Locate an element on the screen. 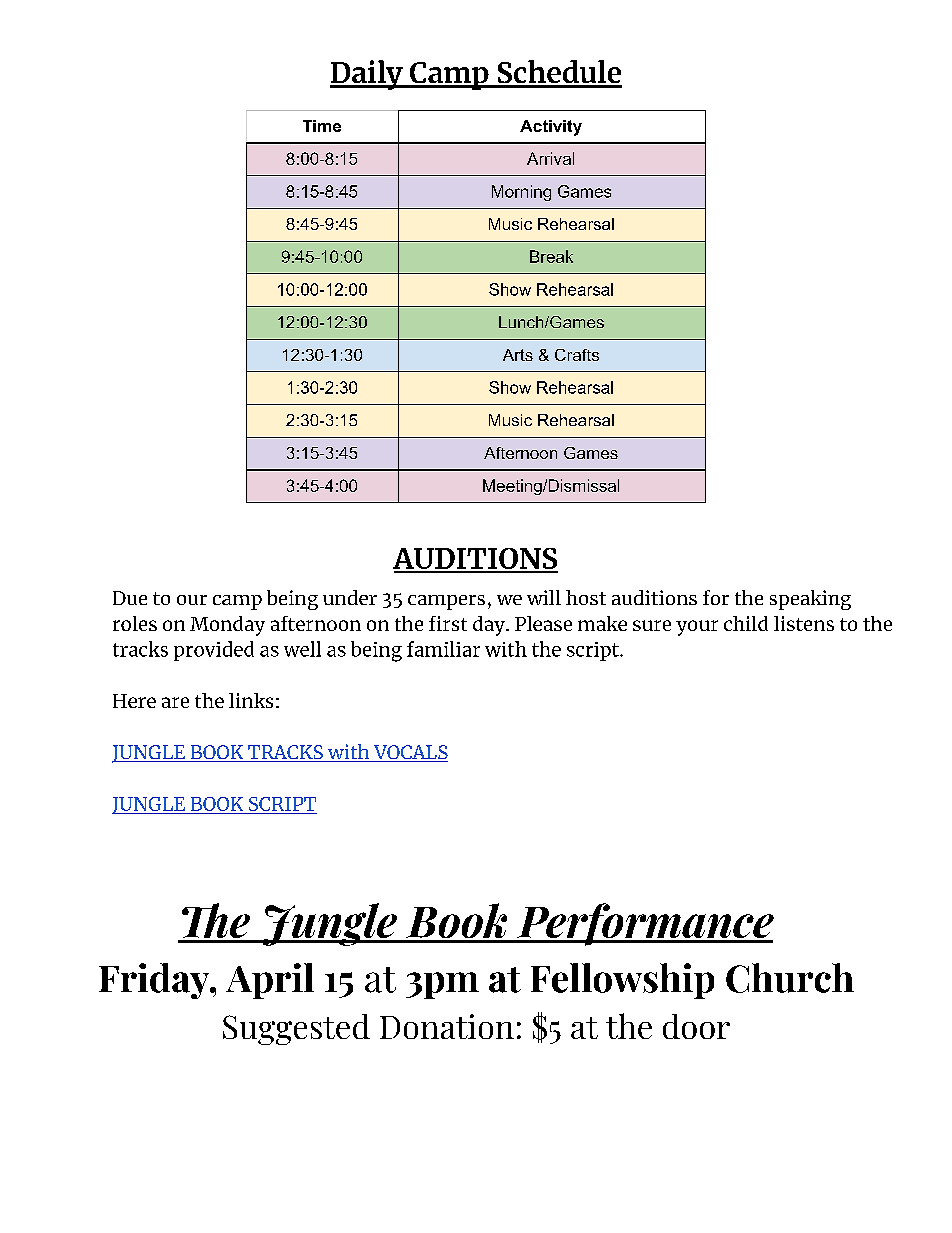 The image size is (952, 1233). Activity is located at coordinates (551, 128).
